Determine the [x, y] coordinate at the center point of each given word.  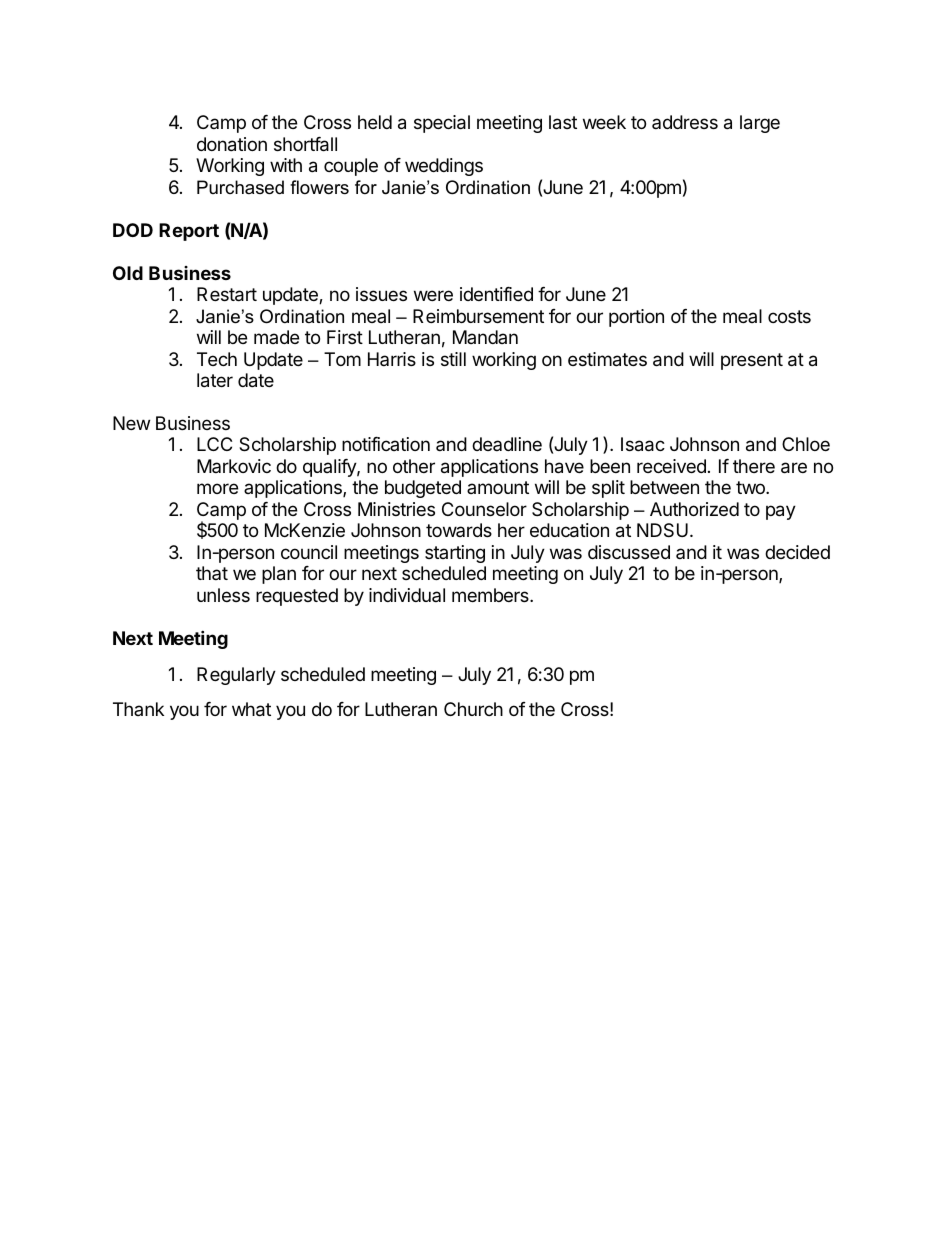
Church [473, 709]
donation [232, 144]
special [442, 124]
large [760, 124]
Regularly [236, 676]
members [491, 595]
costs [789, 316]
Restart [227, 294]
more [217, 488]
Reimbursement [478, 316]
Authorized [694, 509]
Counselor [484, 509]
